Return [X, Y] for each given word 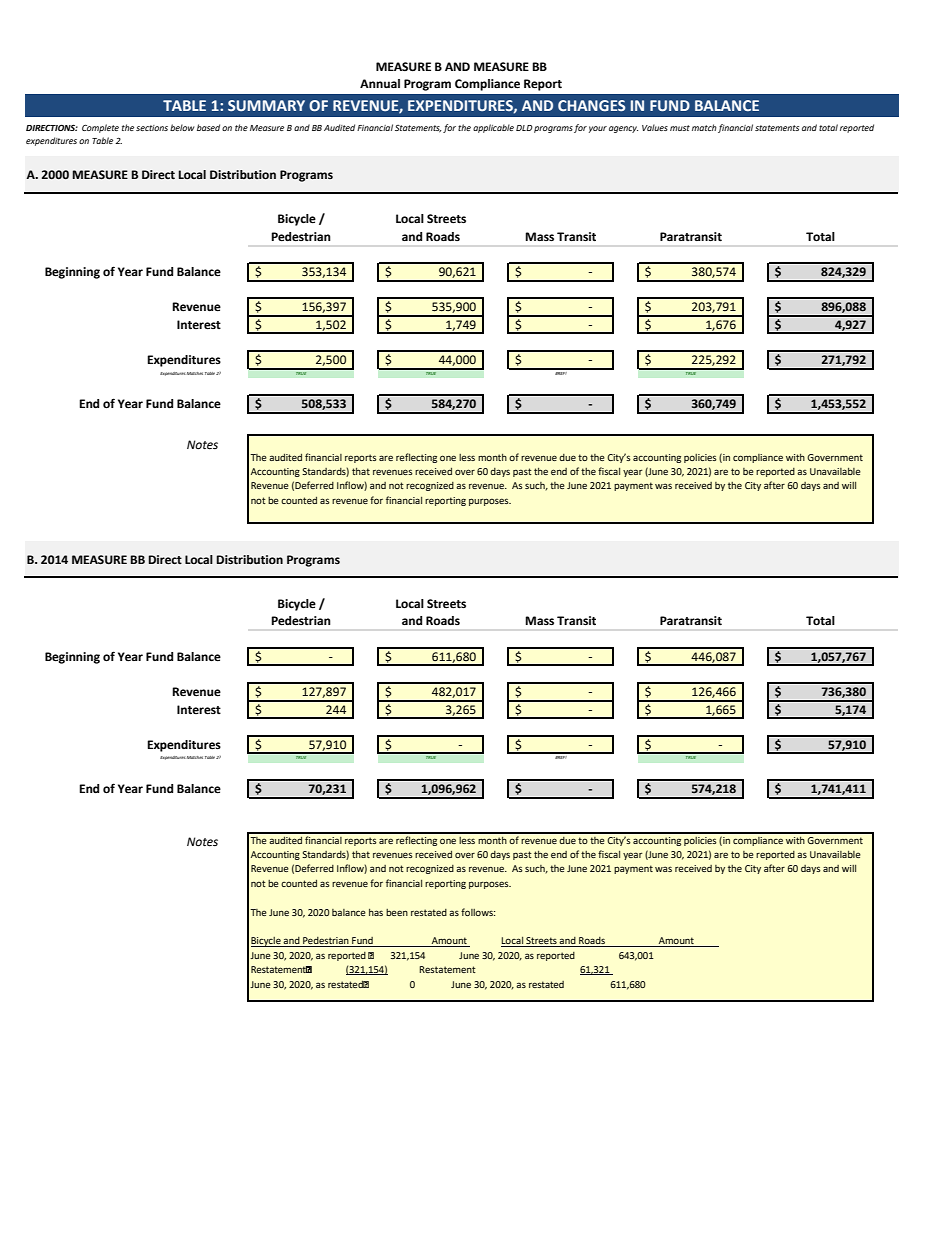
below [182, 127]
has [376, 912]
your [598, 129]
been [397, 912]
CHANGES [591, 105]
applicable [493, 128]
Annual [380, 83]
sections [152, 128]
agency [623, 129]
